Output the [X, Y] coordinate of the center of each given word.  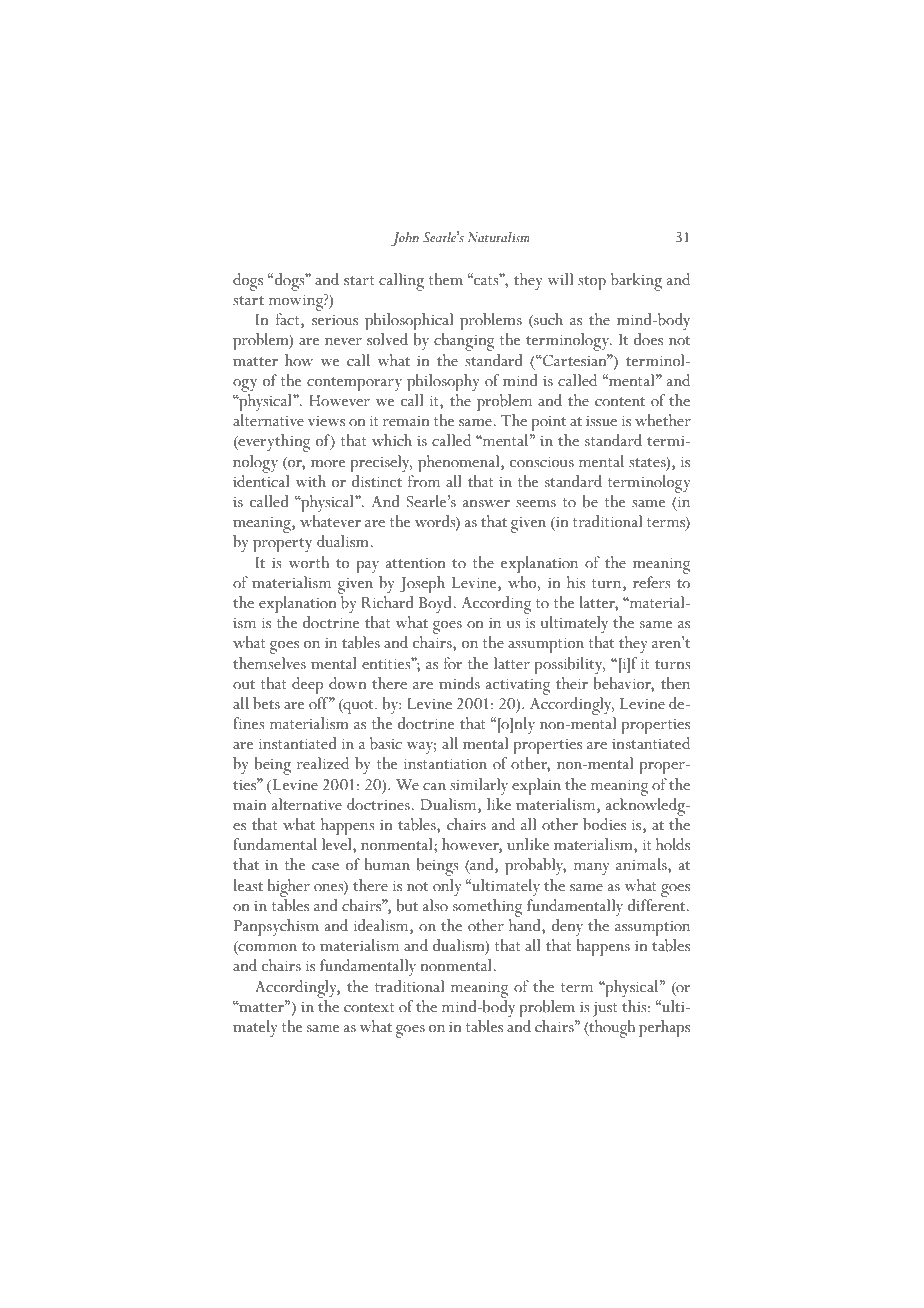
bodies [604, 824]
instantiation [445, 764]
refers [652, 582]
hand [526, 925]
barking [636, 282]
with [311, 481]
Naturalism [499, 237]
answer [486, 504]
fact [289, 320]
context [369, 1008]
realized [322, 763]
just [605, 1009]
